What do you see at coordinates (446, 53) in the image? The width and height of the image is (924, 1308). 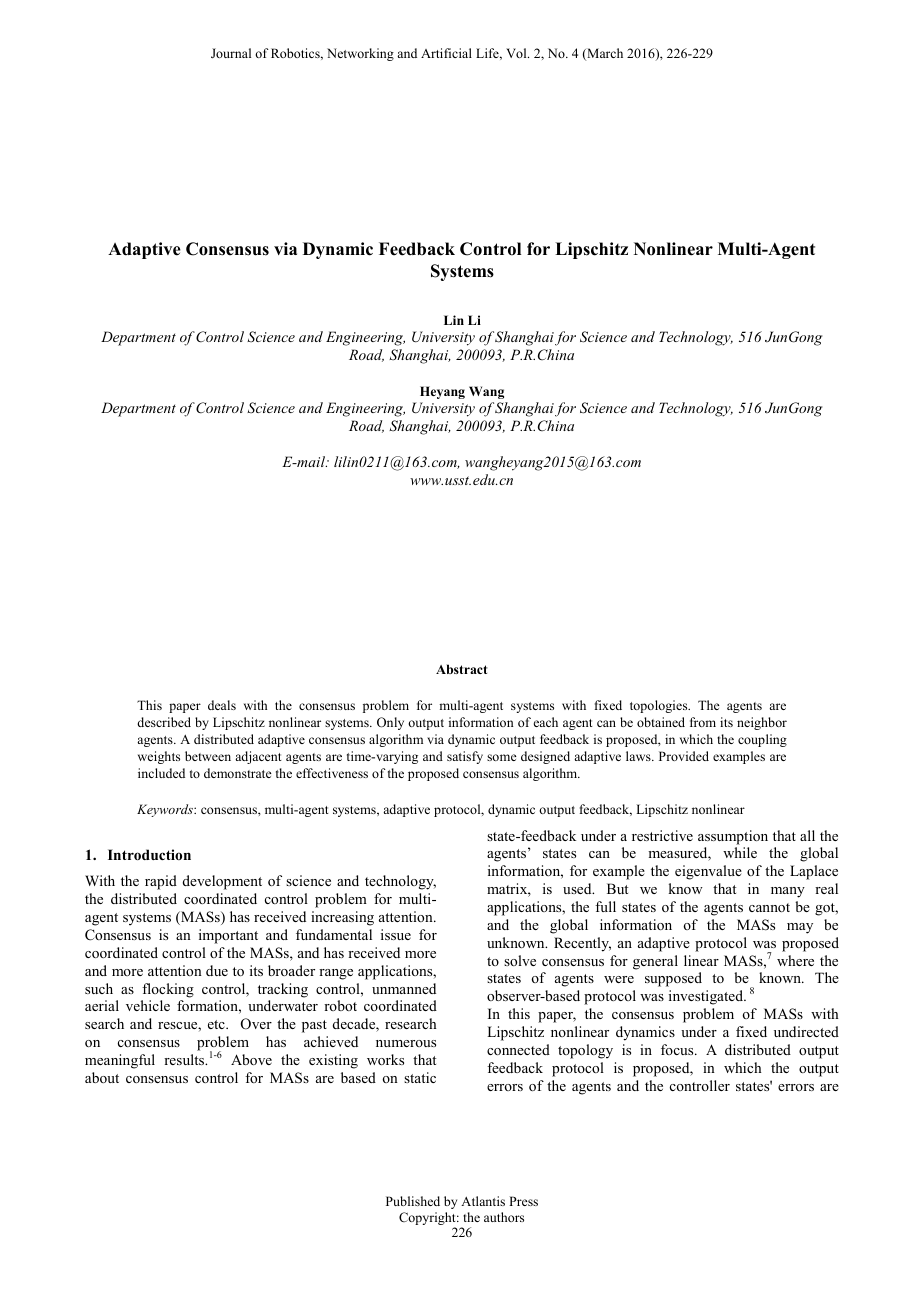 I see `Artificial` at bounding box center [446, 53].
